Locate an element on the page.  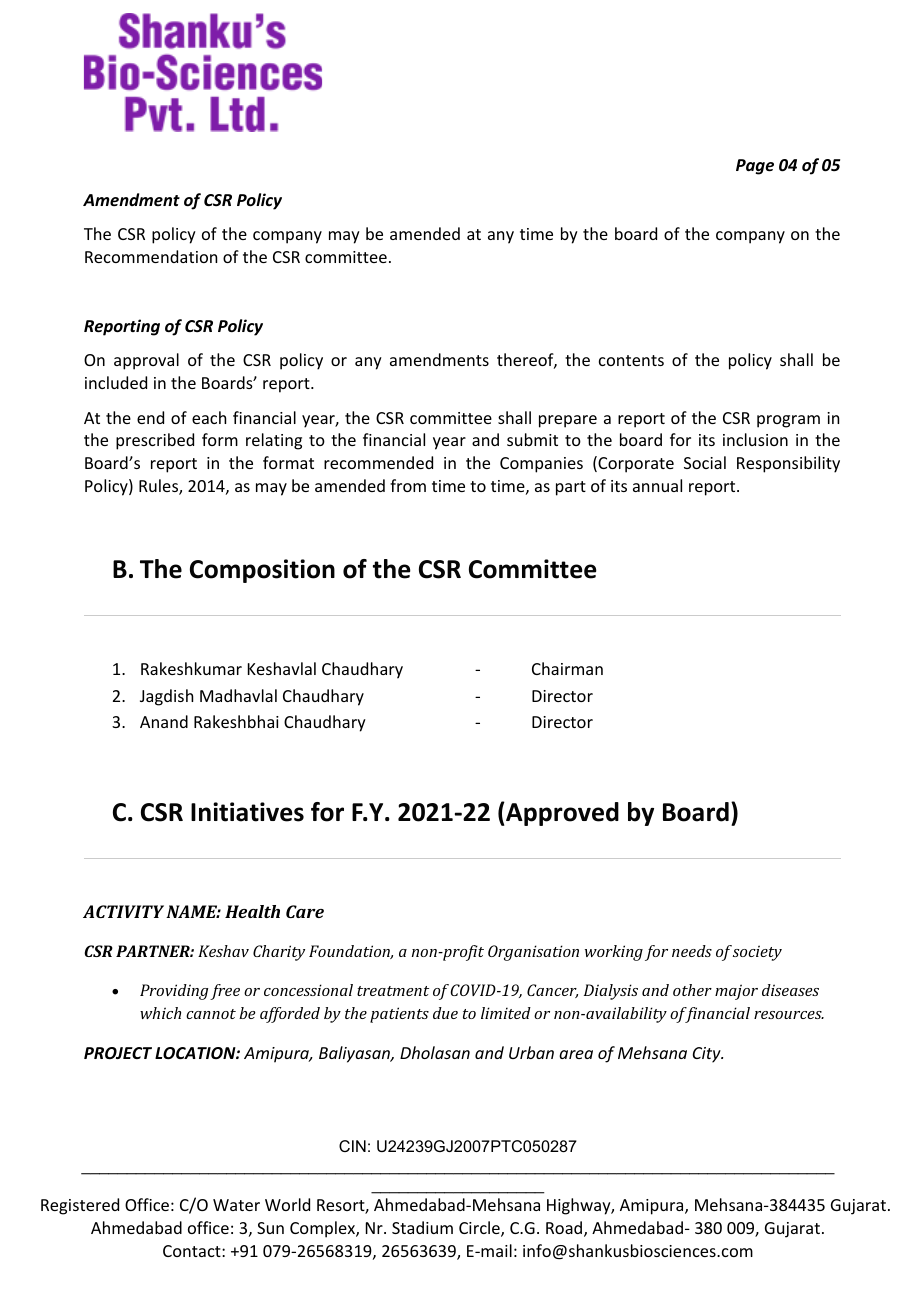
Approved is located at coordinates (561, 814).
